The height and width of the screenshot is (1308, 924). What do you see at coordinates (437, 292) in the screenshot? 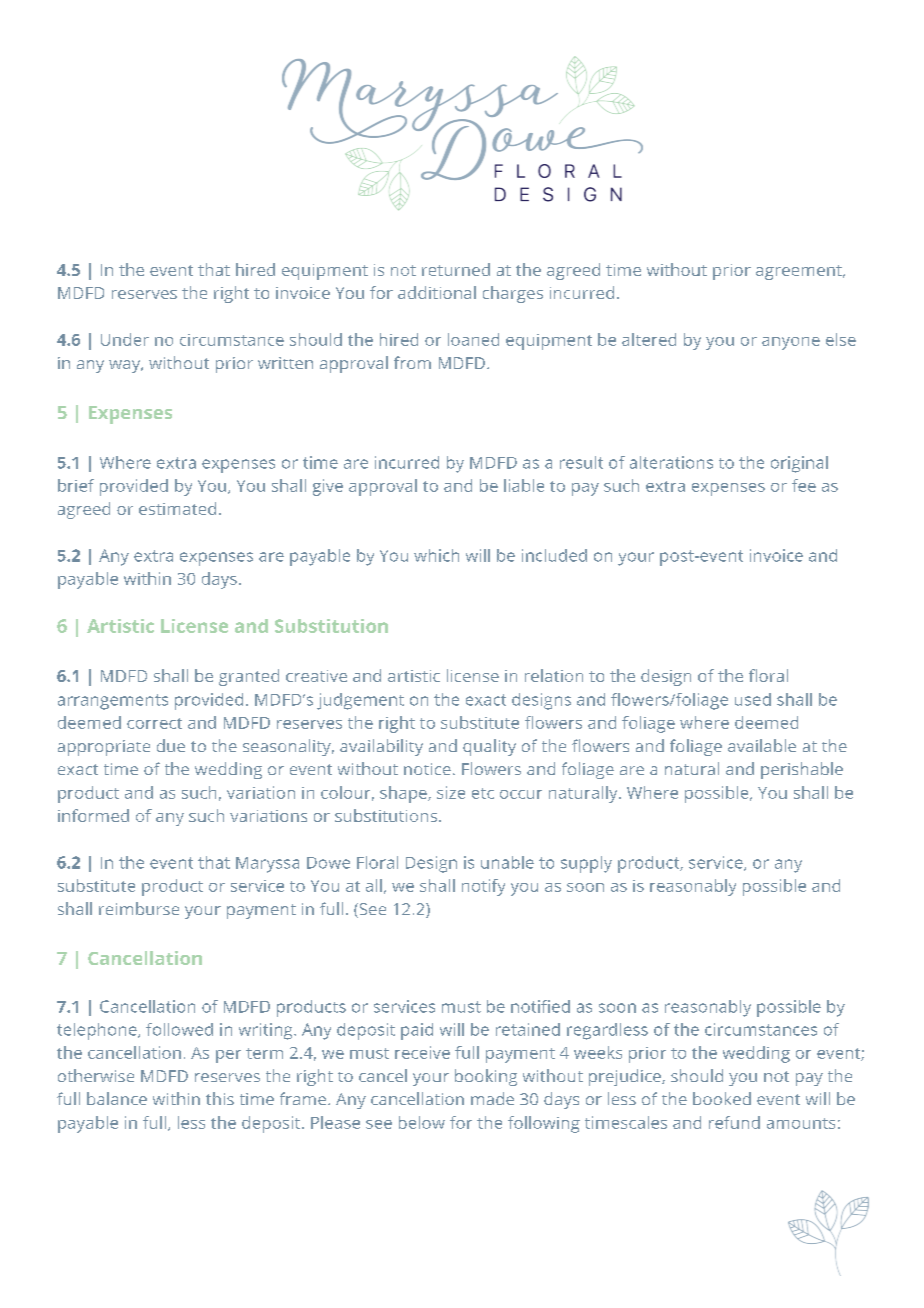
I see `additional` at bounding box center [437, 292].
